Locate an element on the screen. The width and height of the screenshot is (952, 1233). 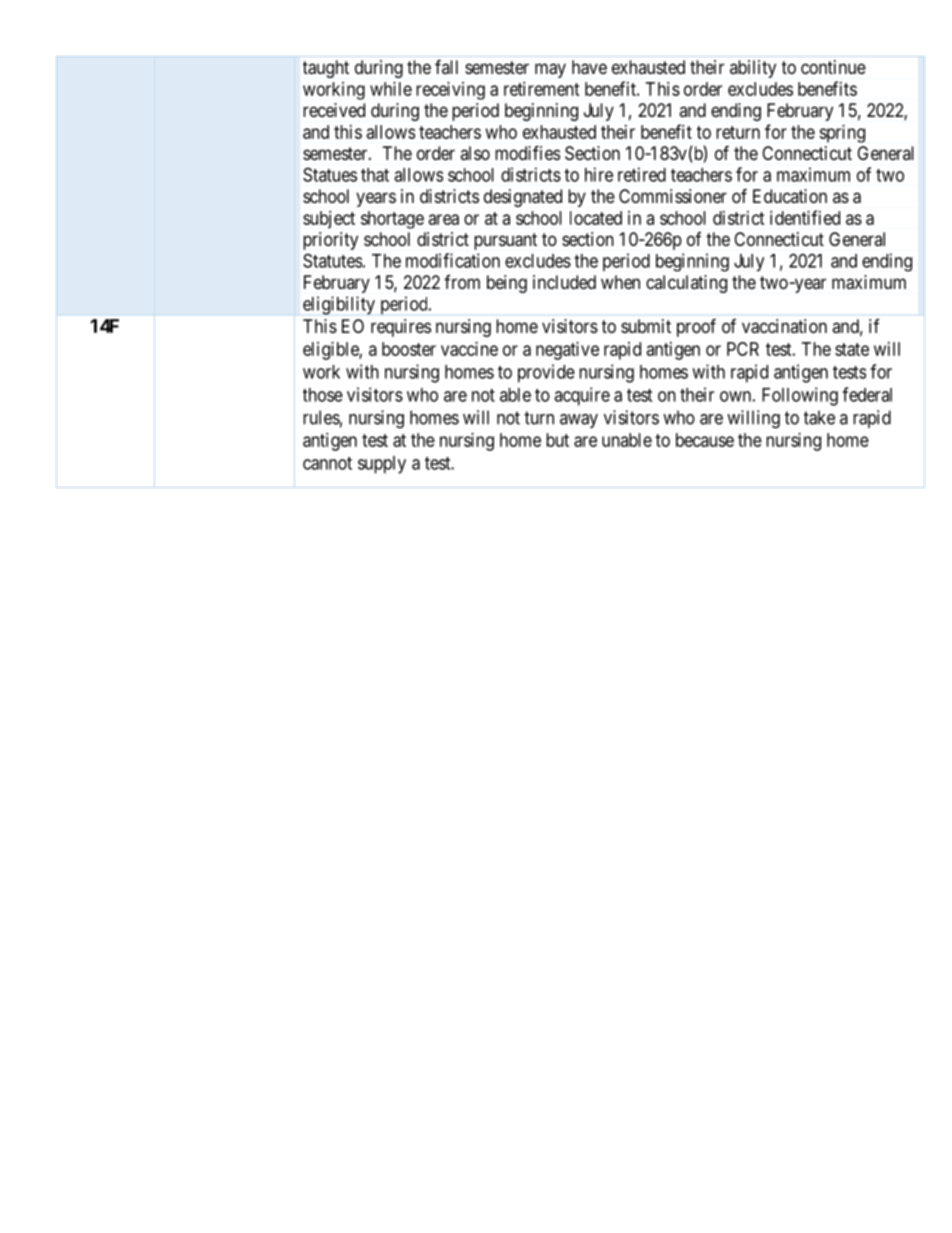
negative is located at coordinates (567, 351).
